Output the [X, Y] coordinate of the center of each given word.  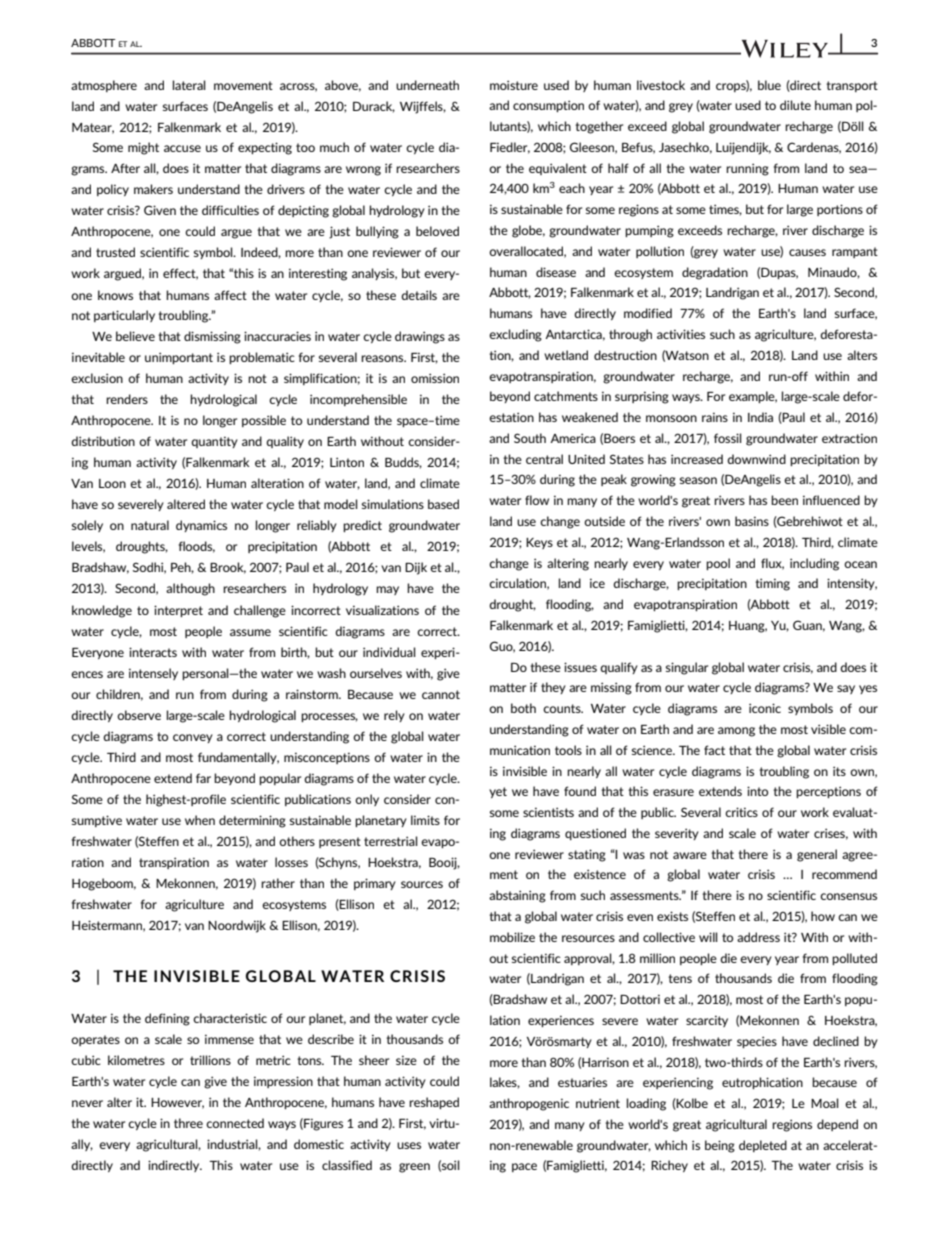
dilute [795, 105]
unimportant [179, 358]
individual [389, 652]
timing [772, 584]
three [188, 1123]
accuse [182, 148]
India [760, 417]
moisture [514, 85]
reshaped [434, 1103]
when [200, 820]
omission [435, 378]
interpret [178, 611]
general [817, 855]
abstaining [517, 896]
